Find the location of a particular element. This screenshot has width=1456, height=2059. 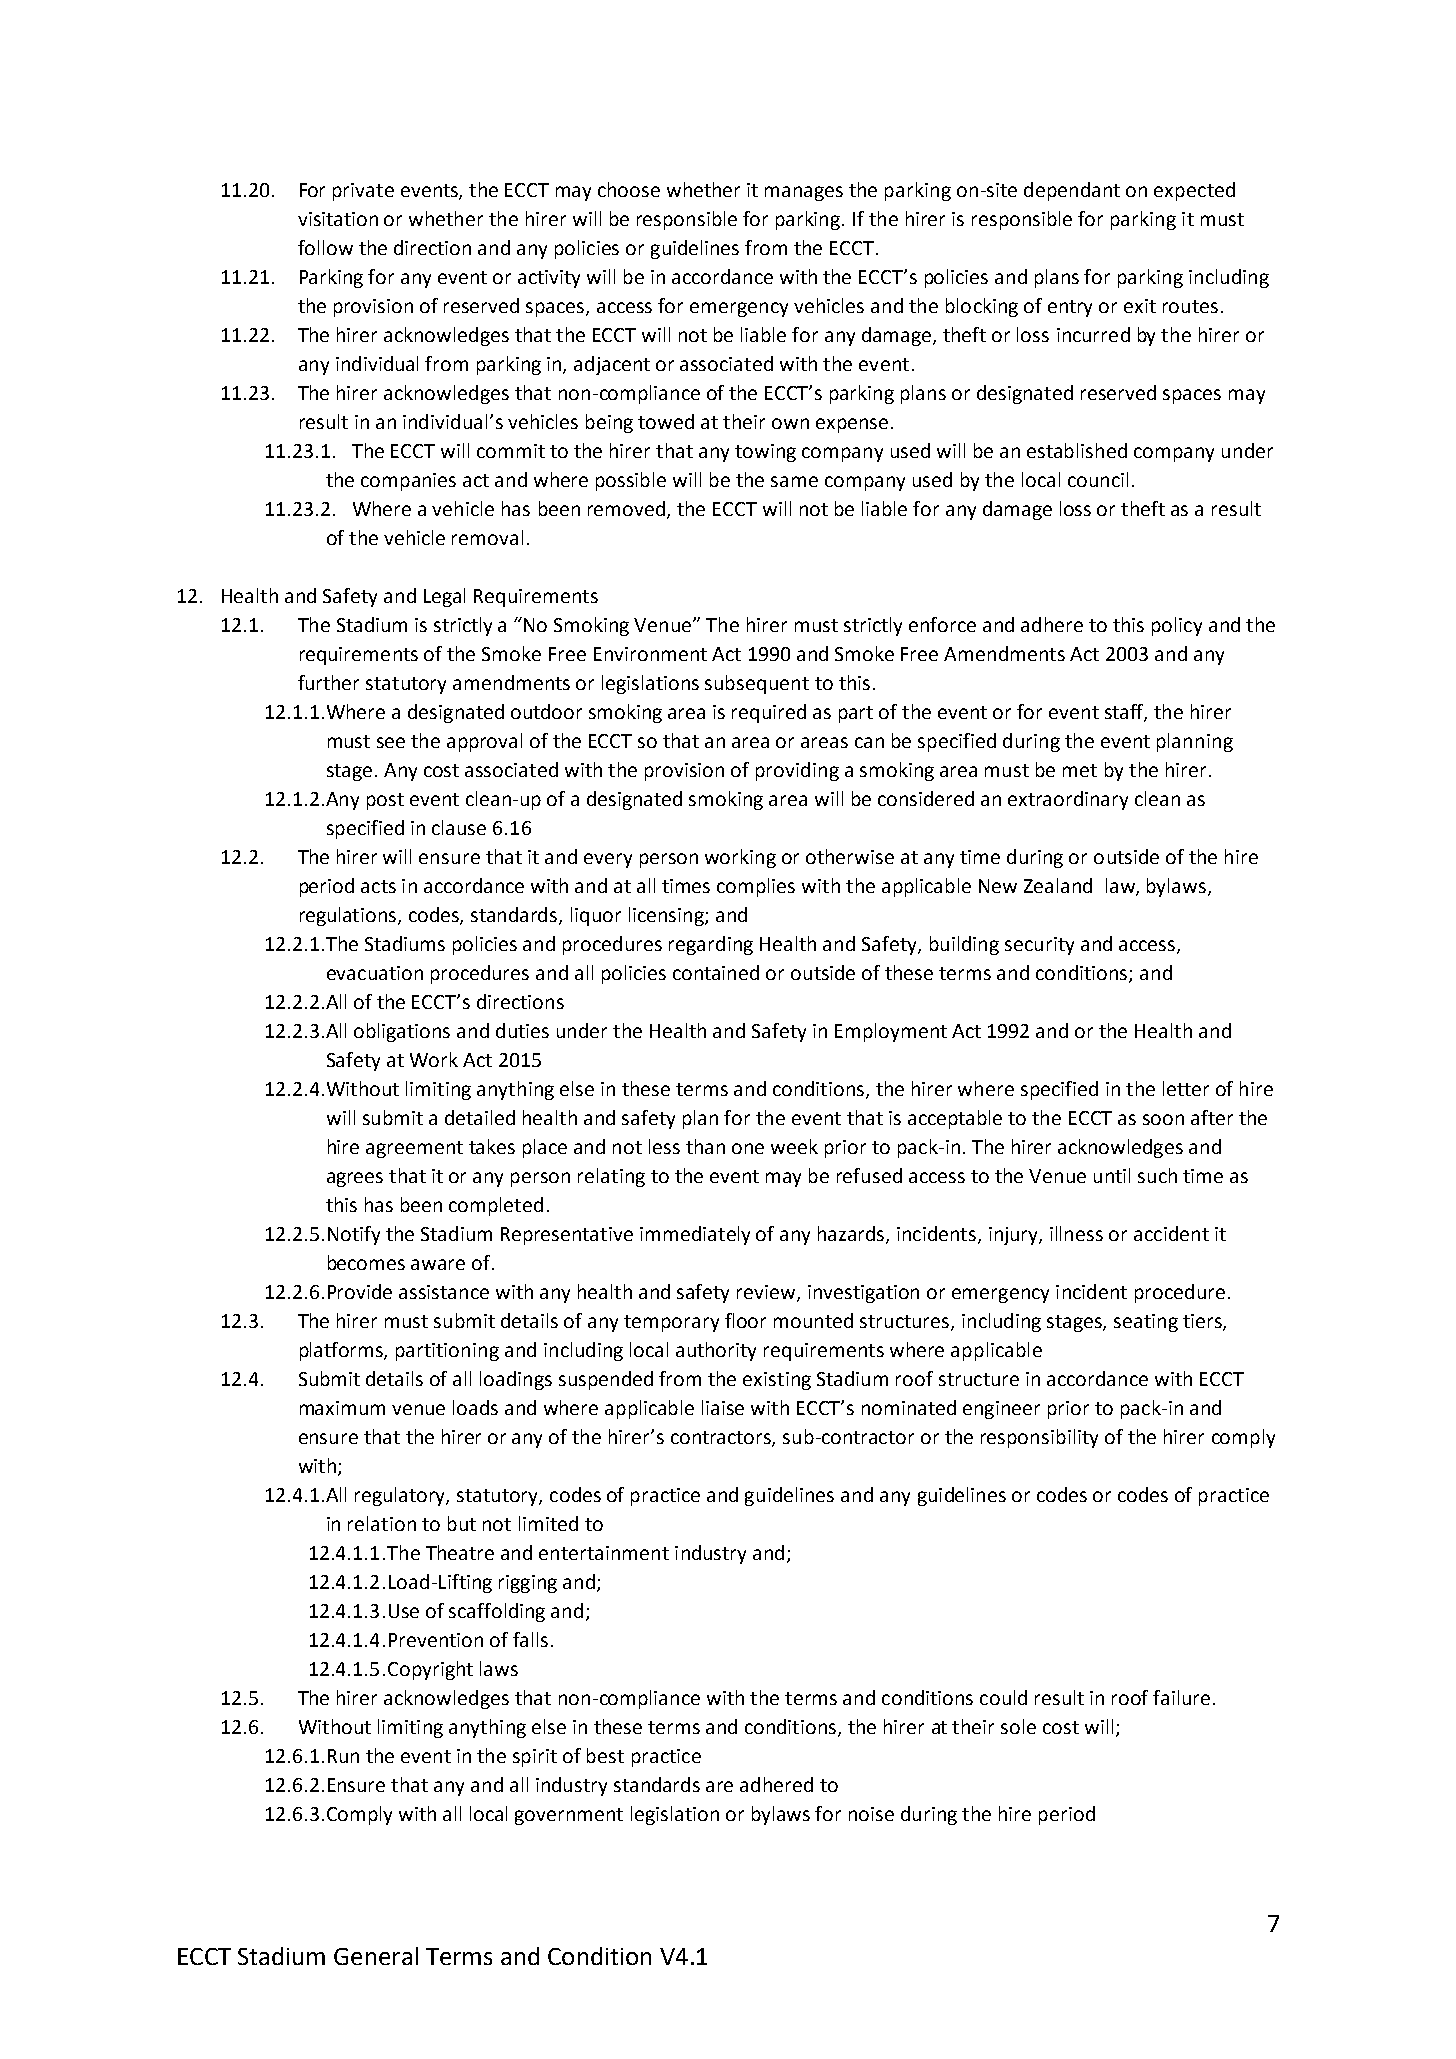

sole is located at coordinates (1018, 1726).
